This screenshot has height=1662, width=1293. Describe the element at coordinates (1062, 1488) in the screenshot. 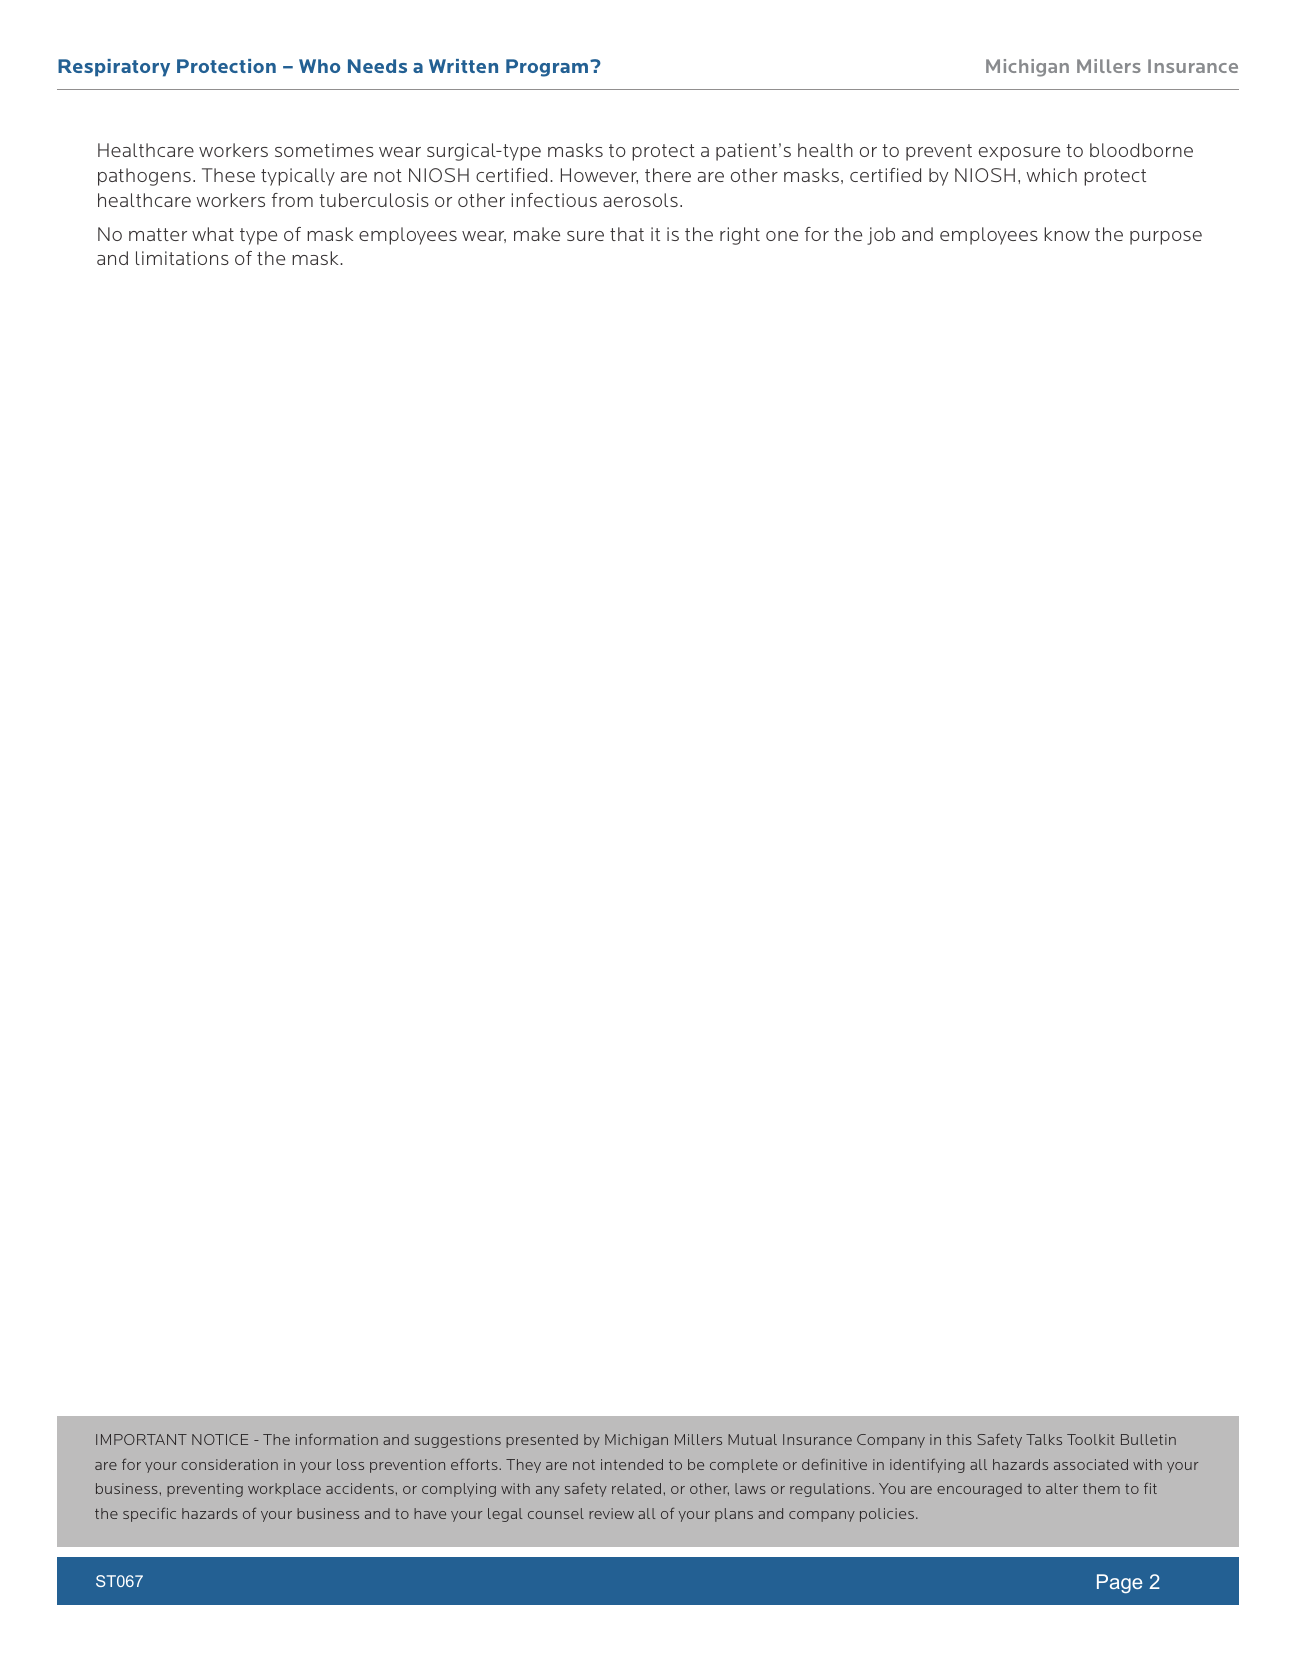

I see `alter` at that location.
